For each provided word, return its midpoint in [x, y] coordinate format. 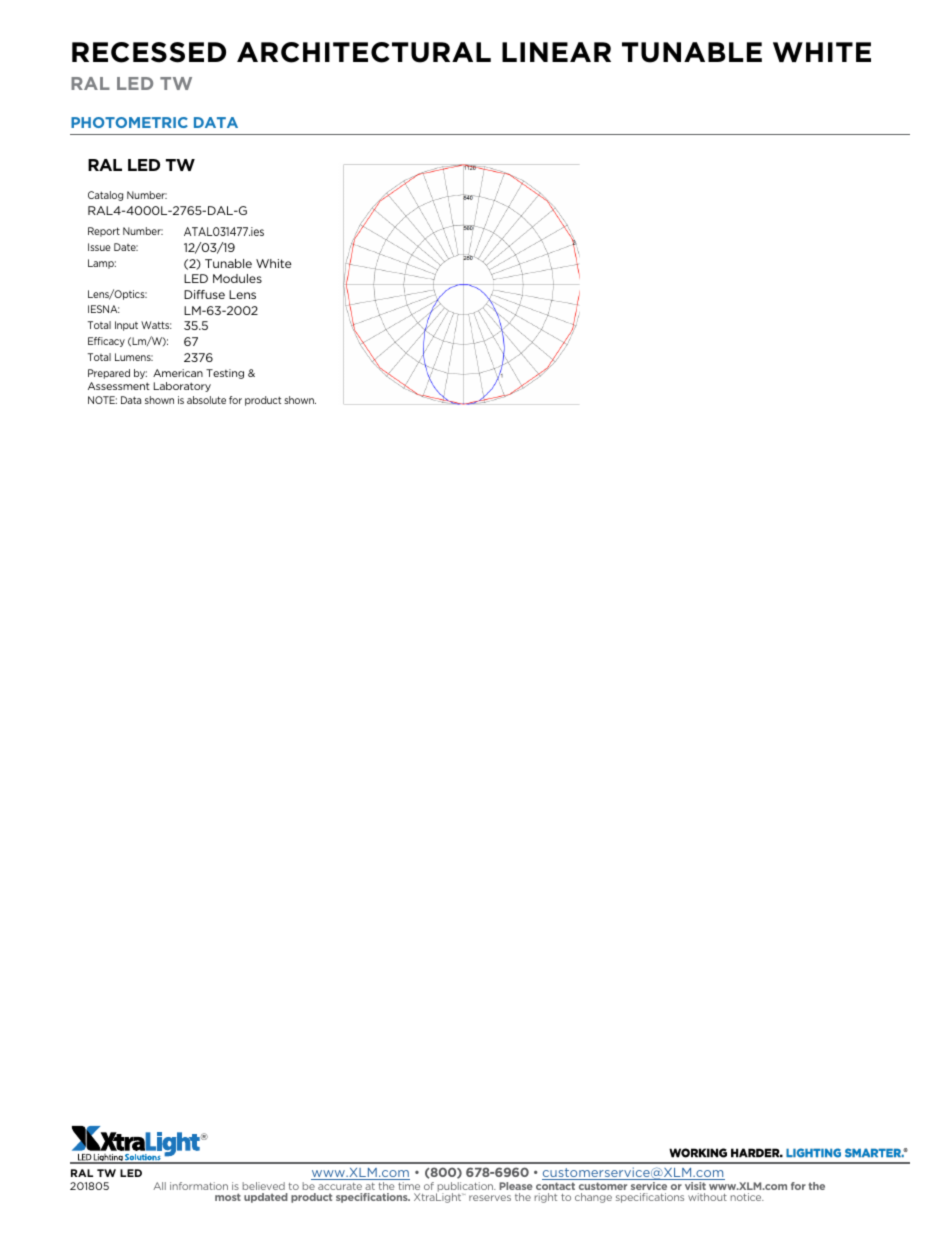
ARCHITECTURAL [364, 52]
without [707, 1197]
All [159, 1186]
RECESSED [149, 52]
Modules [237, 278]
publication [466, 1188]
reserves [490, 1198]
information [199, 1186]
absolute [206, 400]
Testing [225, 374]
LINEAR [556, 52]
